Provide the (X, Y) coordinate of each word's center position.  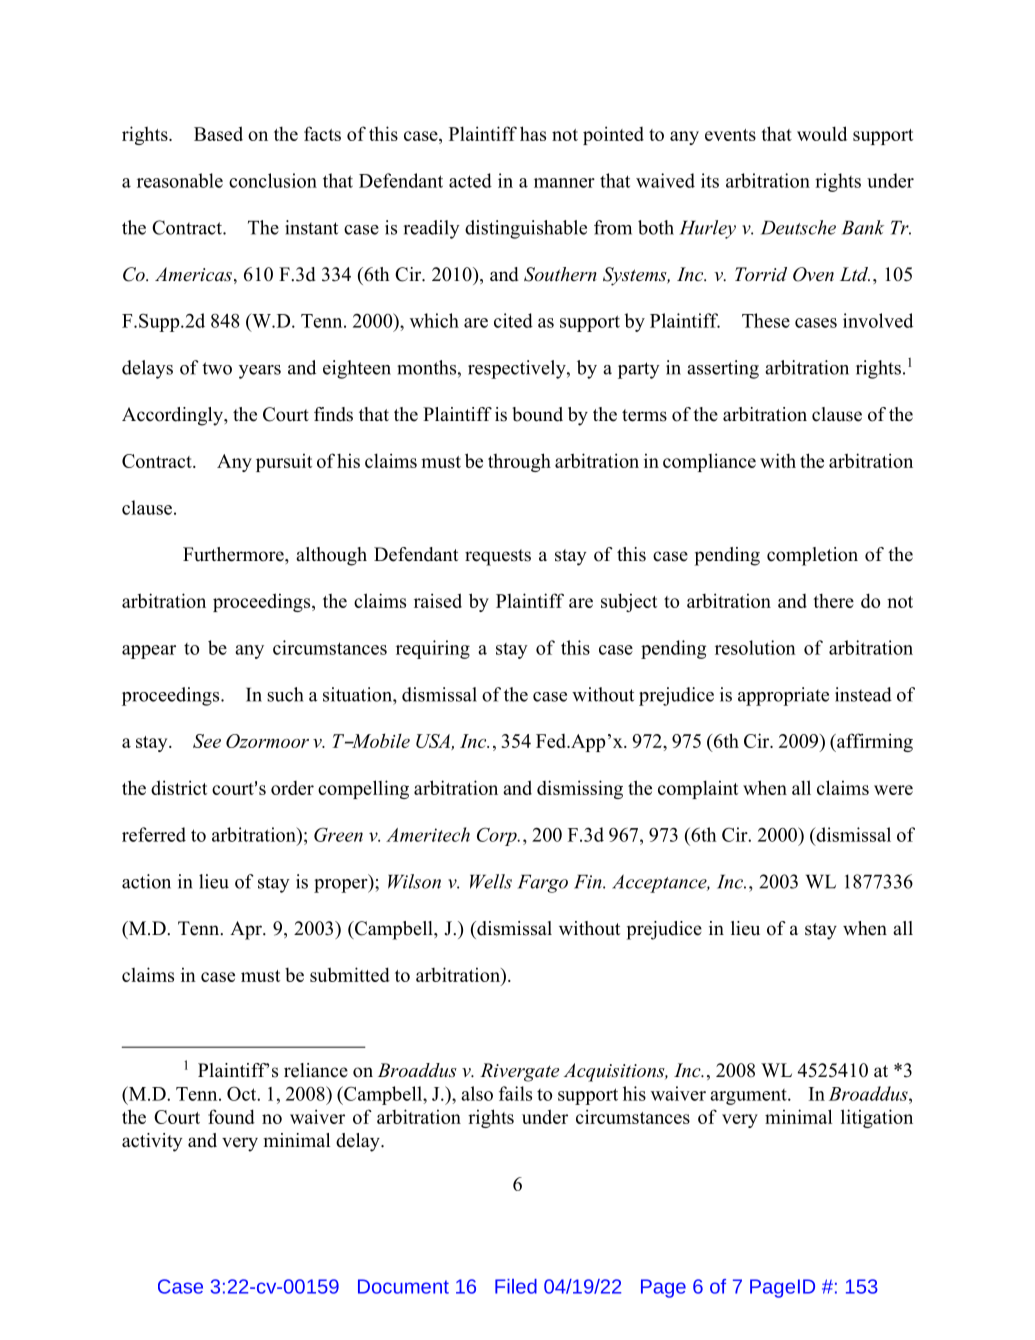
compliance (709, 462)
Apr (247, 930)
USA (434, 742)
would (822, 133)
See (207, 741)
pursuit (284, 462)
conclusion (273, 180)
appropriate (783, 696)
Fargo (543, 884)
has (533, 133)
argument (749, 1097)
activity (152, 1142)
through (519, 462)
